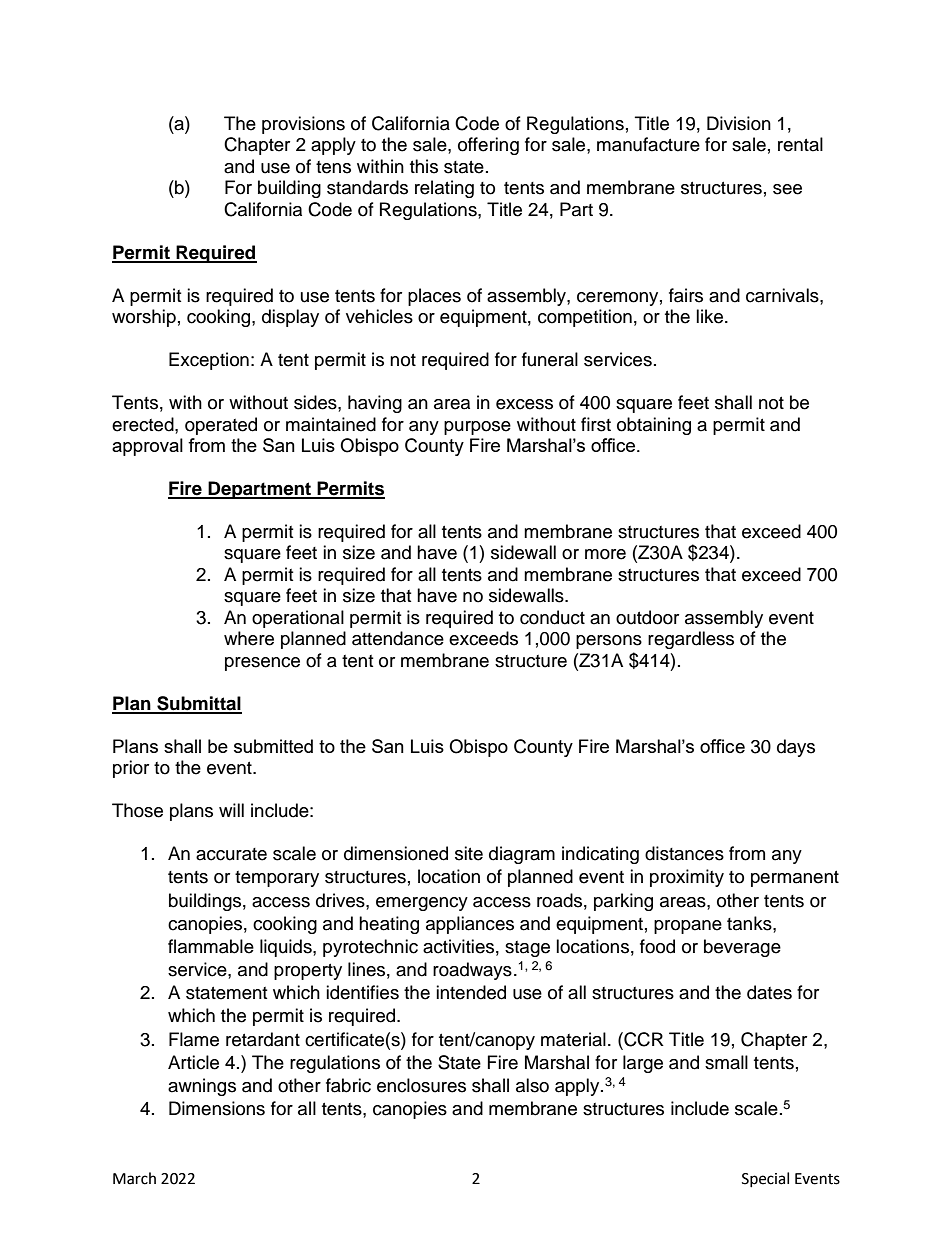 The height and width of the screenshot is (1233, 952). What do you see at coordinates (303, 125) in the screenshot?
I see `provisions` at bounding box center [303, 125].
